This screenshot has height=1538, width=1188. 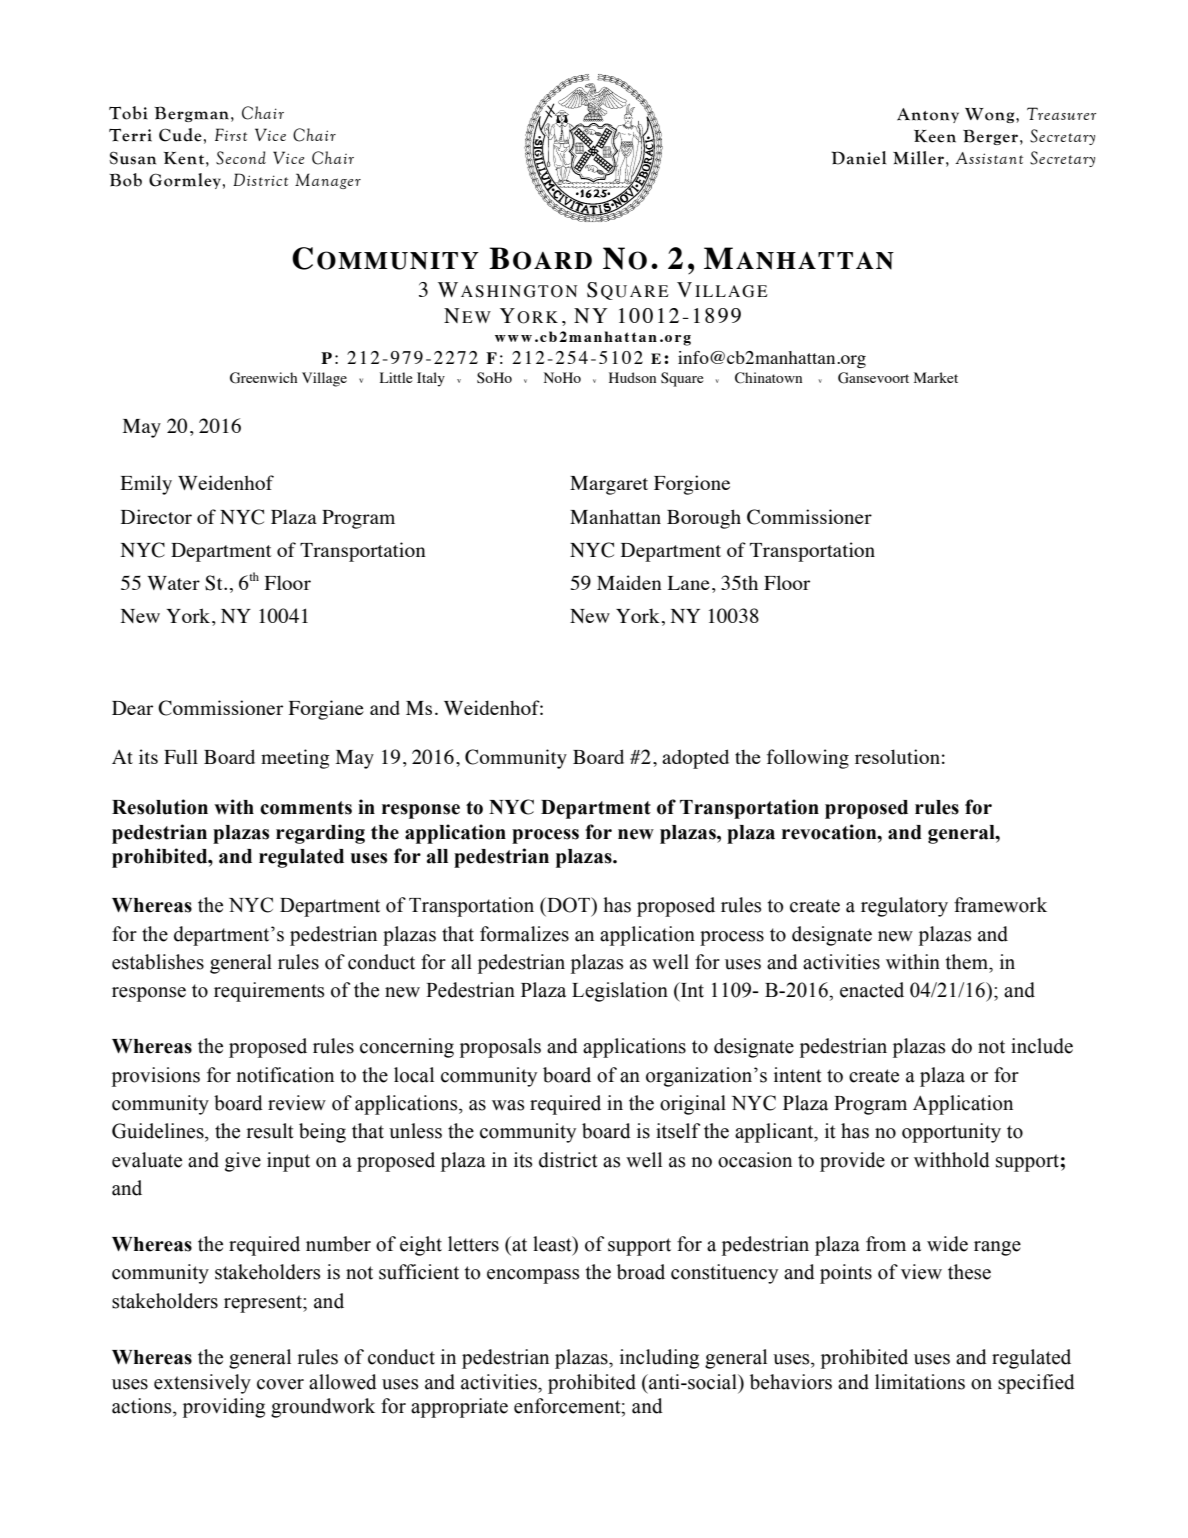 I want to click on extensively, so click(x=202, y=1384).
